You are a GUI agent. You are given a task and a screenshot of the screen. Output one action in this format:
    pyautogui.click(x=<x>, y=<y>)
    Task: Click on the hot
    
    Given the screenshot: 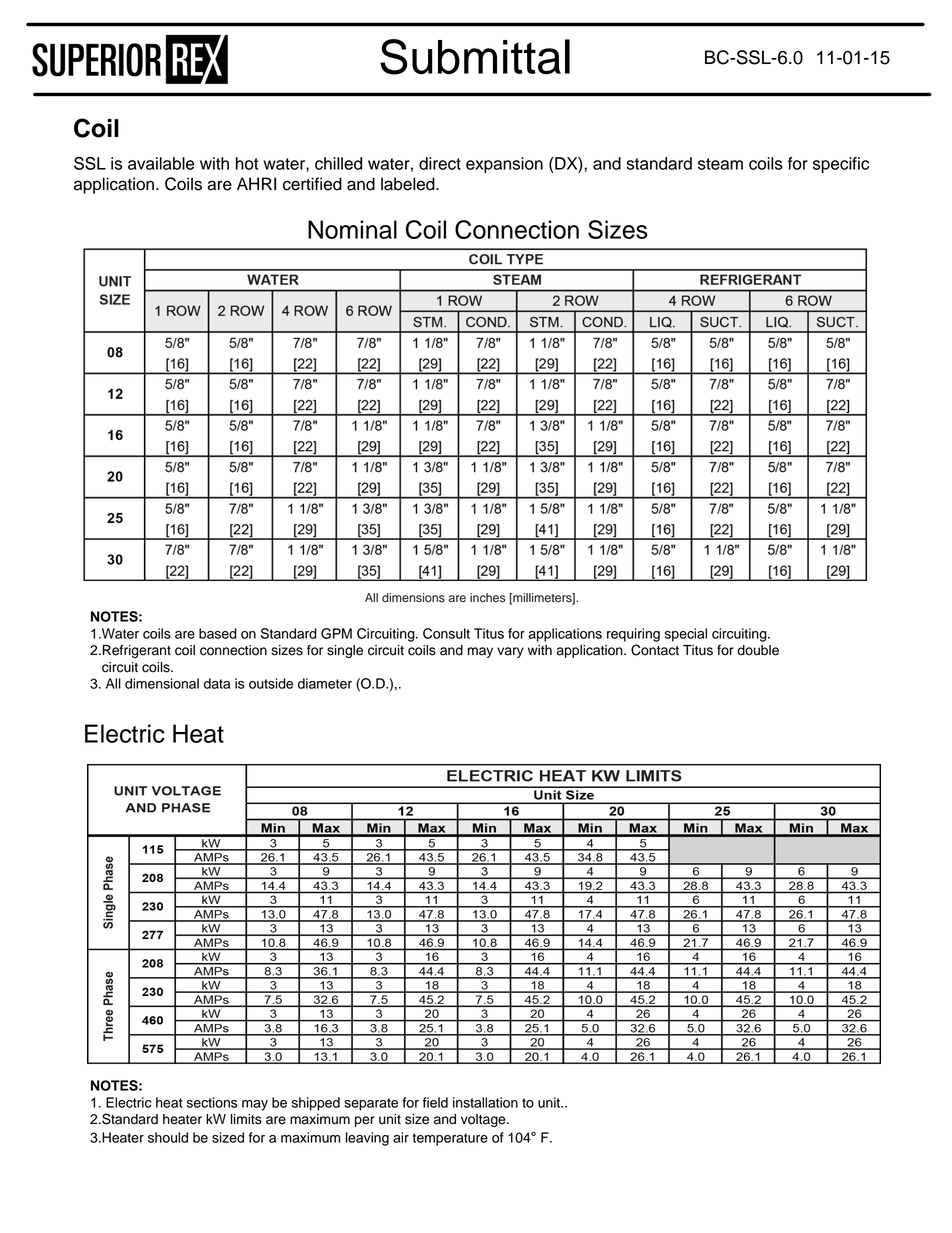 What is the action you would take?
    pyautogui.click(x=247, y=163)
